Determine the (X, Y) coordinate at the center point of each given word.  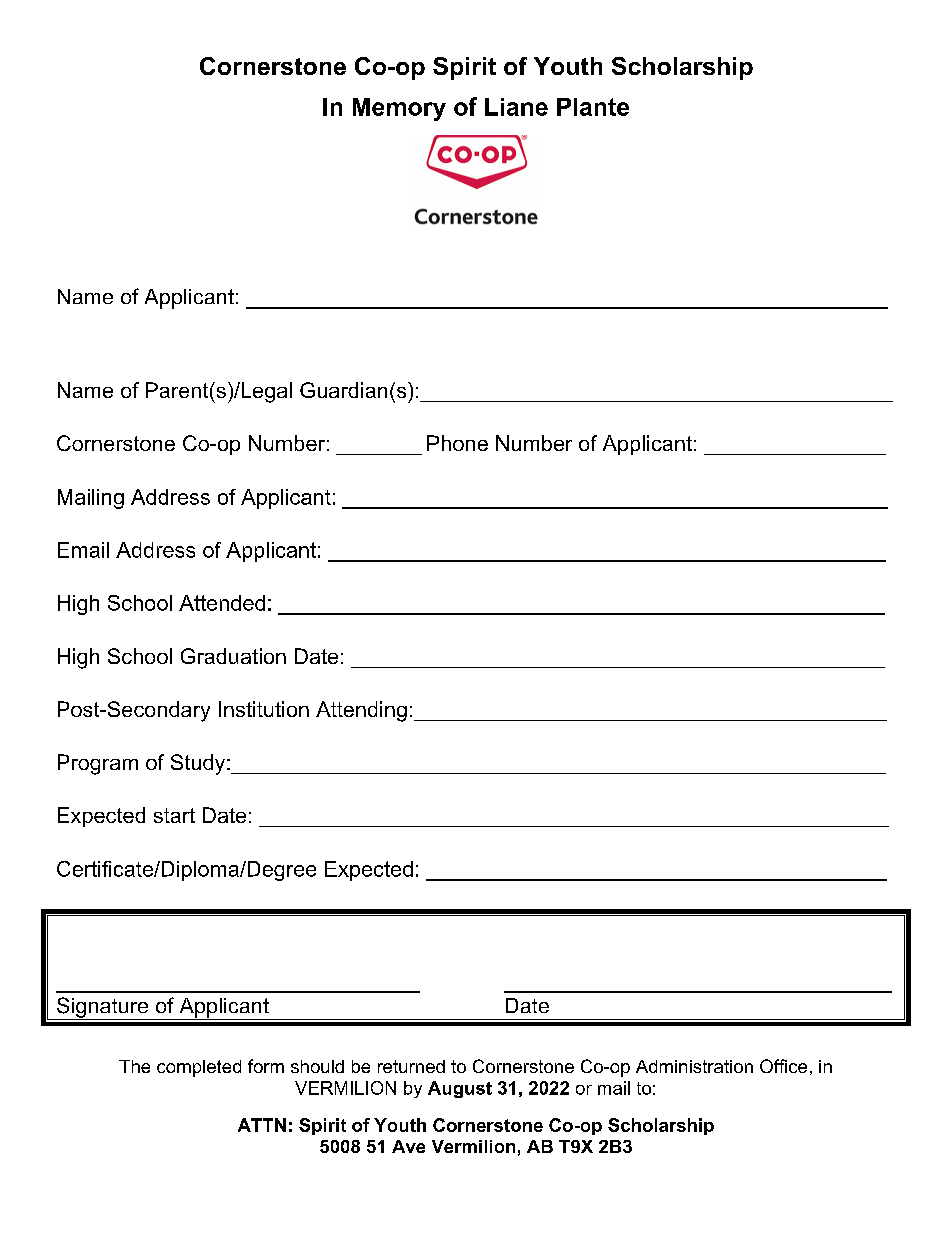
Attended (222, 603)
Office (783, 1066)
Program (98, 764)
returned (411, 1066)
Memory (399, 109)
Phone (457, 443)
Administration (694, 1066)
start (174, 815)
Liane (516, 107)
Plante (593, 107)
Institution (264, 709)
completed (199, 1068)
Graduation (233, 656)
